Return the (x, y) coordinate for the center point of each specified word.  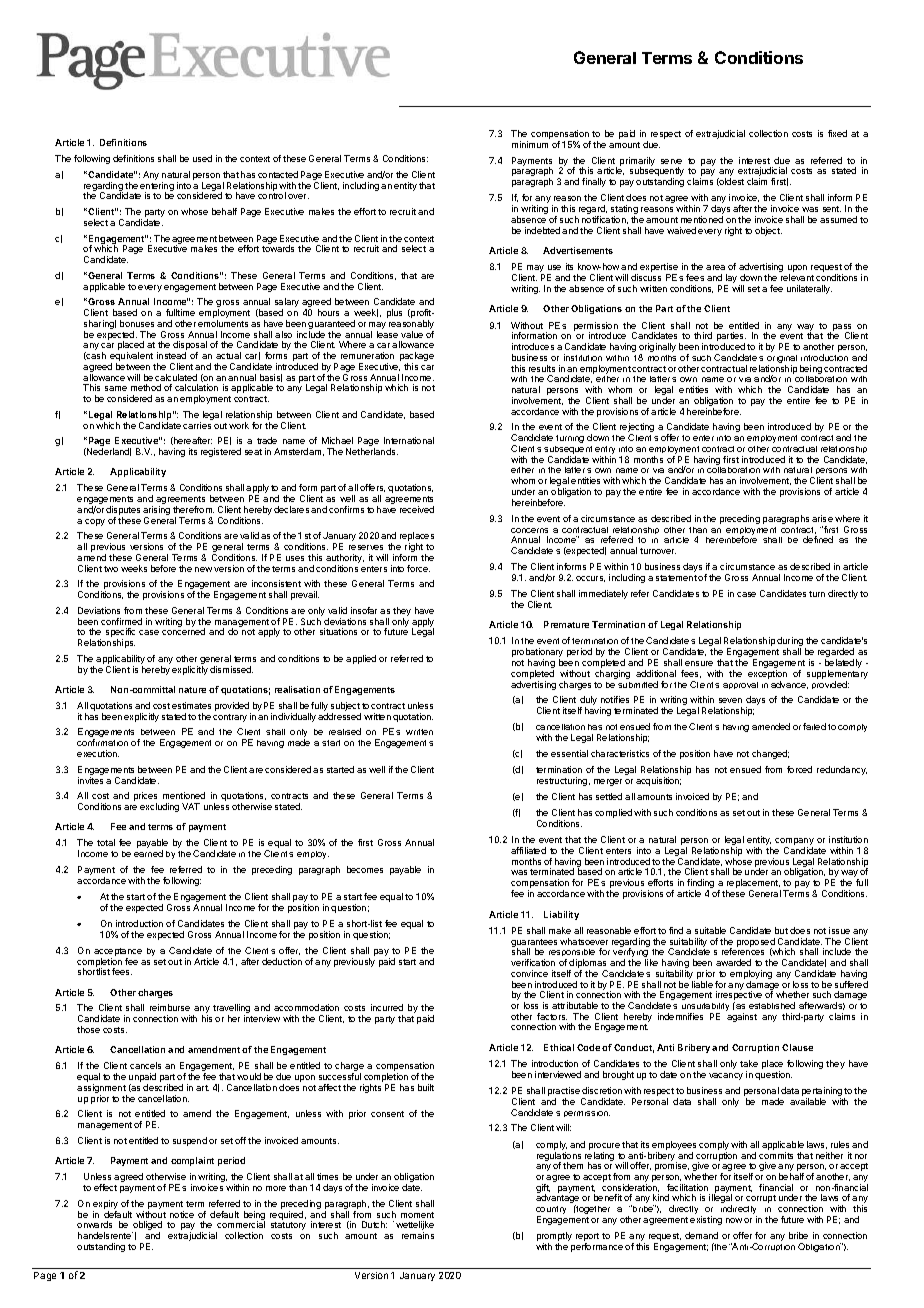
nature (192, 690)
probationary (537, 654)
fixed (837, 133)
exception (767, 676)
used (202, 158)
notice (182, 1214)
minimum (530, 144)
